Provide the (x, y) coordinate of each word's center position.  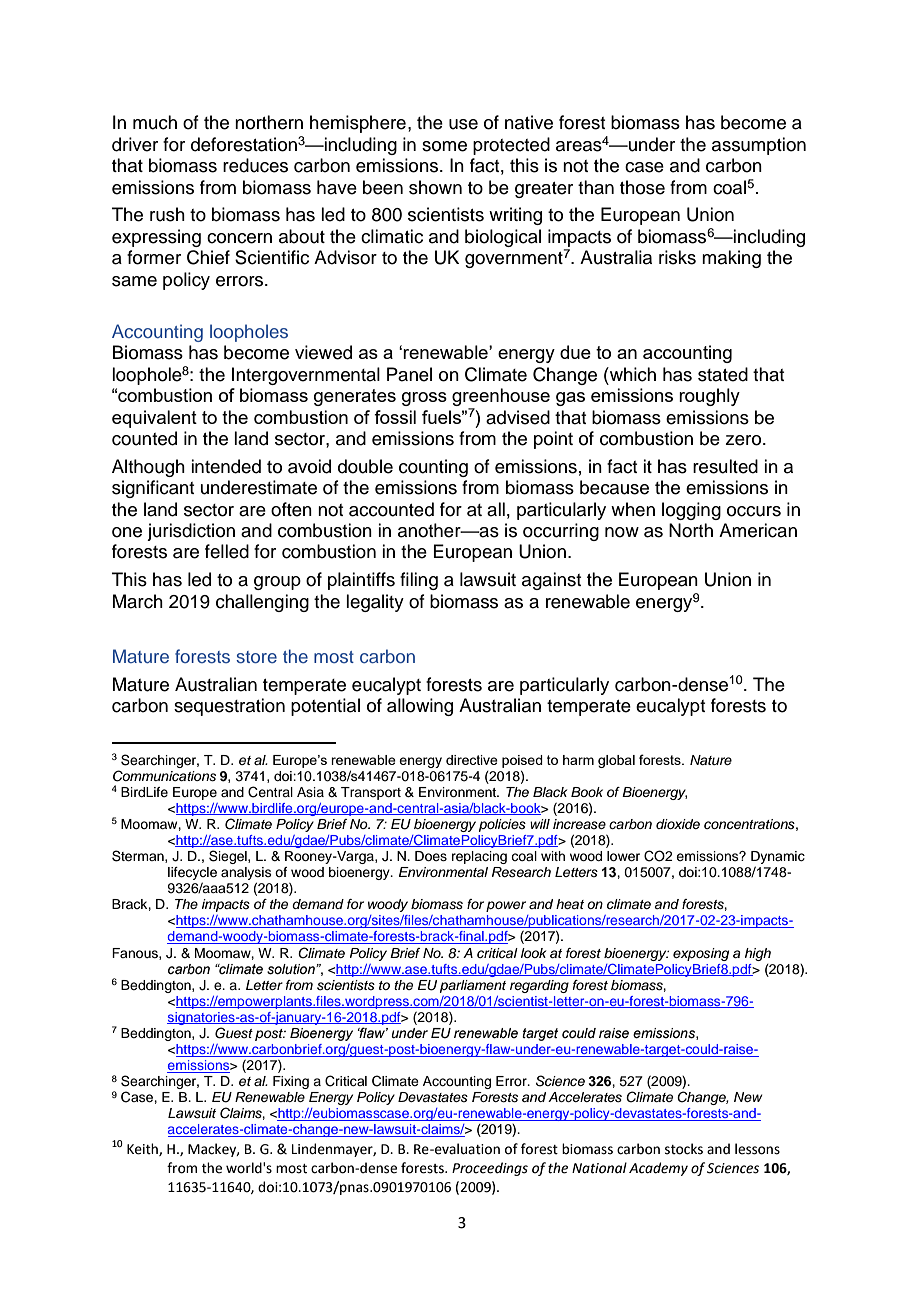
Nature (711, 760)
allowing (420, 707)
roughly (709, 397)
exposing (701, 954)
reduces (255, 165)
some (444, 146)
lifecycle (192, 875)
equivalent (154, 419)
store (256, 657)
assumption (759, 146)
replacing (479, 857)
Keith (143, 1149)
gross (424, 399)
